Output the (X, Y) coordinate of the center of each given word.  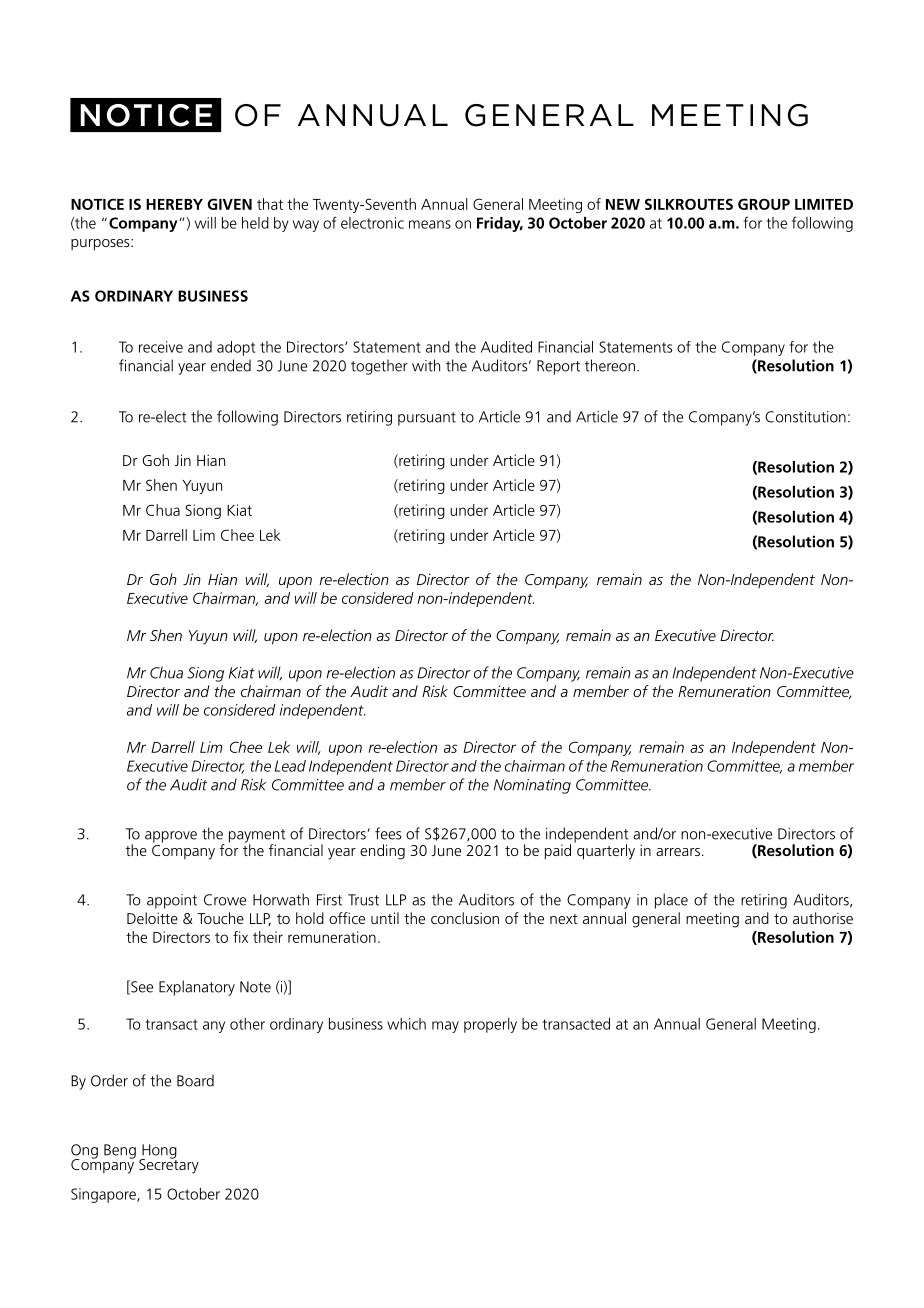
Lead (290, 766)
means (430, 224)
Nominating (532, 786)
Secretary (169, 1165)
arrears (678, 852)
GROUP (764, 204)
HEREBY (174, 204)
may (445, 1027)
